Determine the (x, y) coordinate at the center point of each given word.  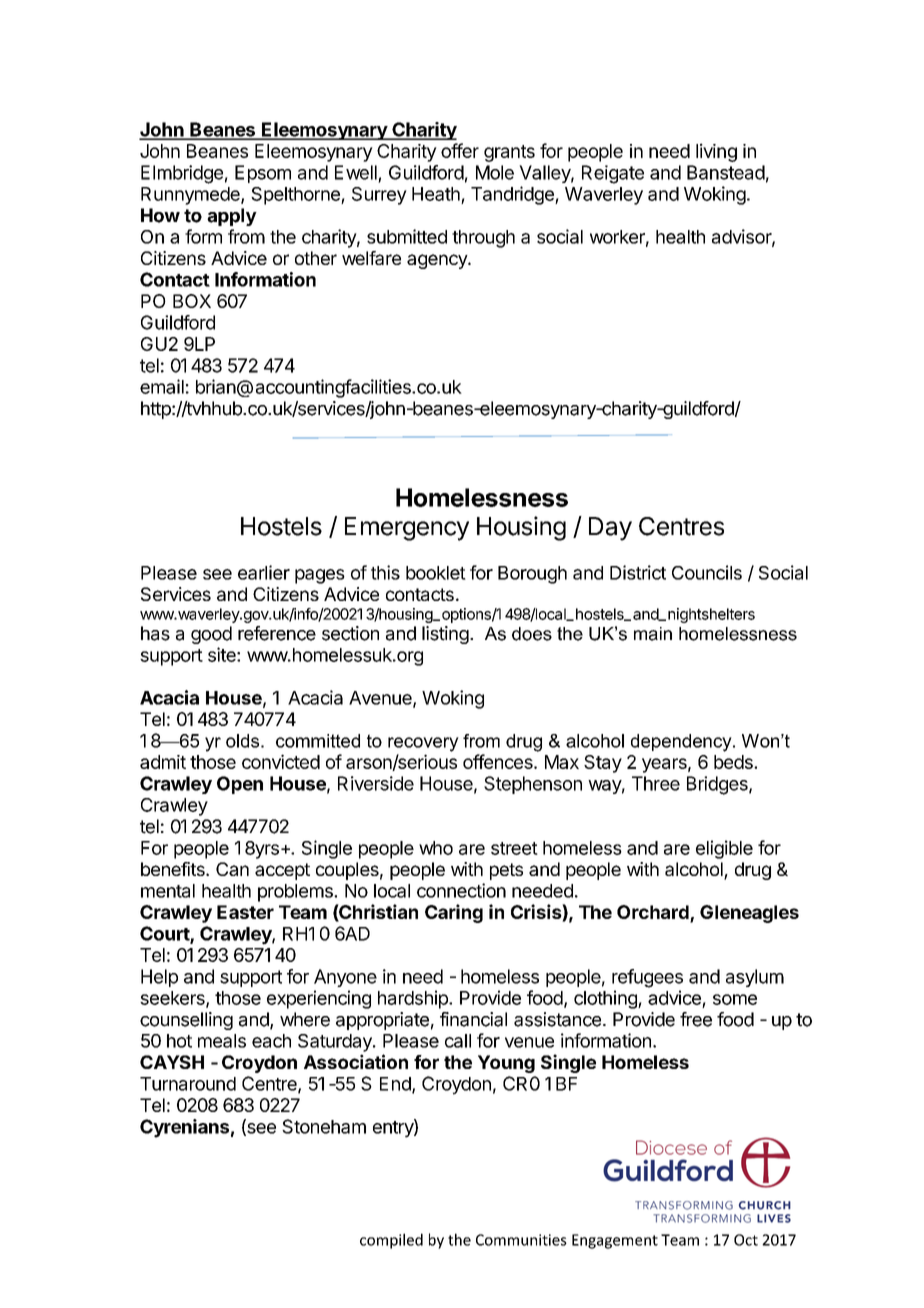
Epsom (263, 174)
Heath (436, 194)
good (211, 635)
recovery (423, 744)
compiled (391, 1241)
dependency (682, 743)
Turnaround (188, 1084)
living (716, 152)
